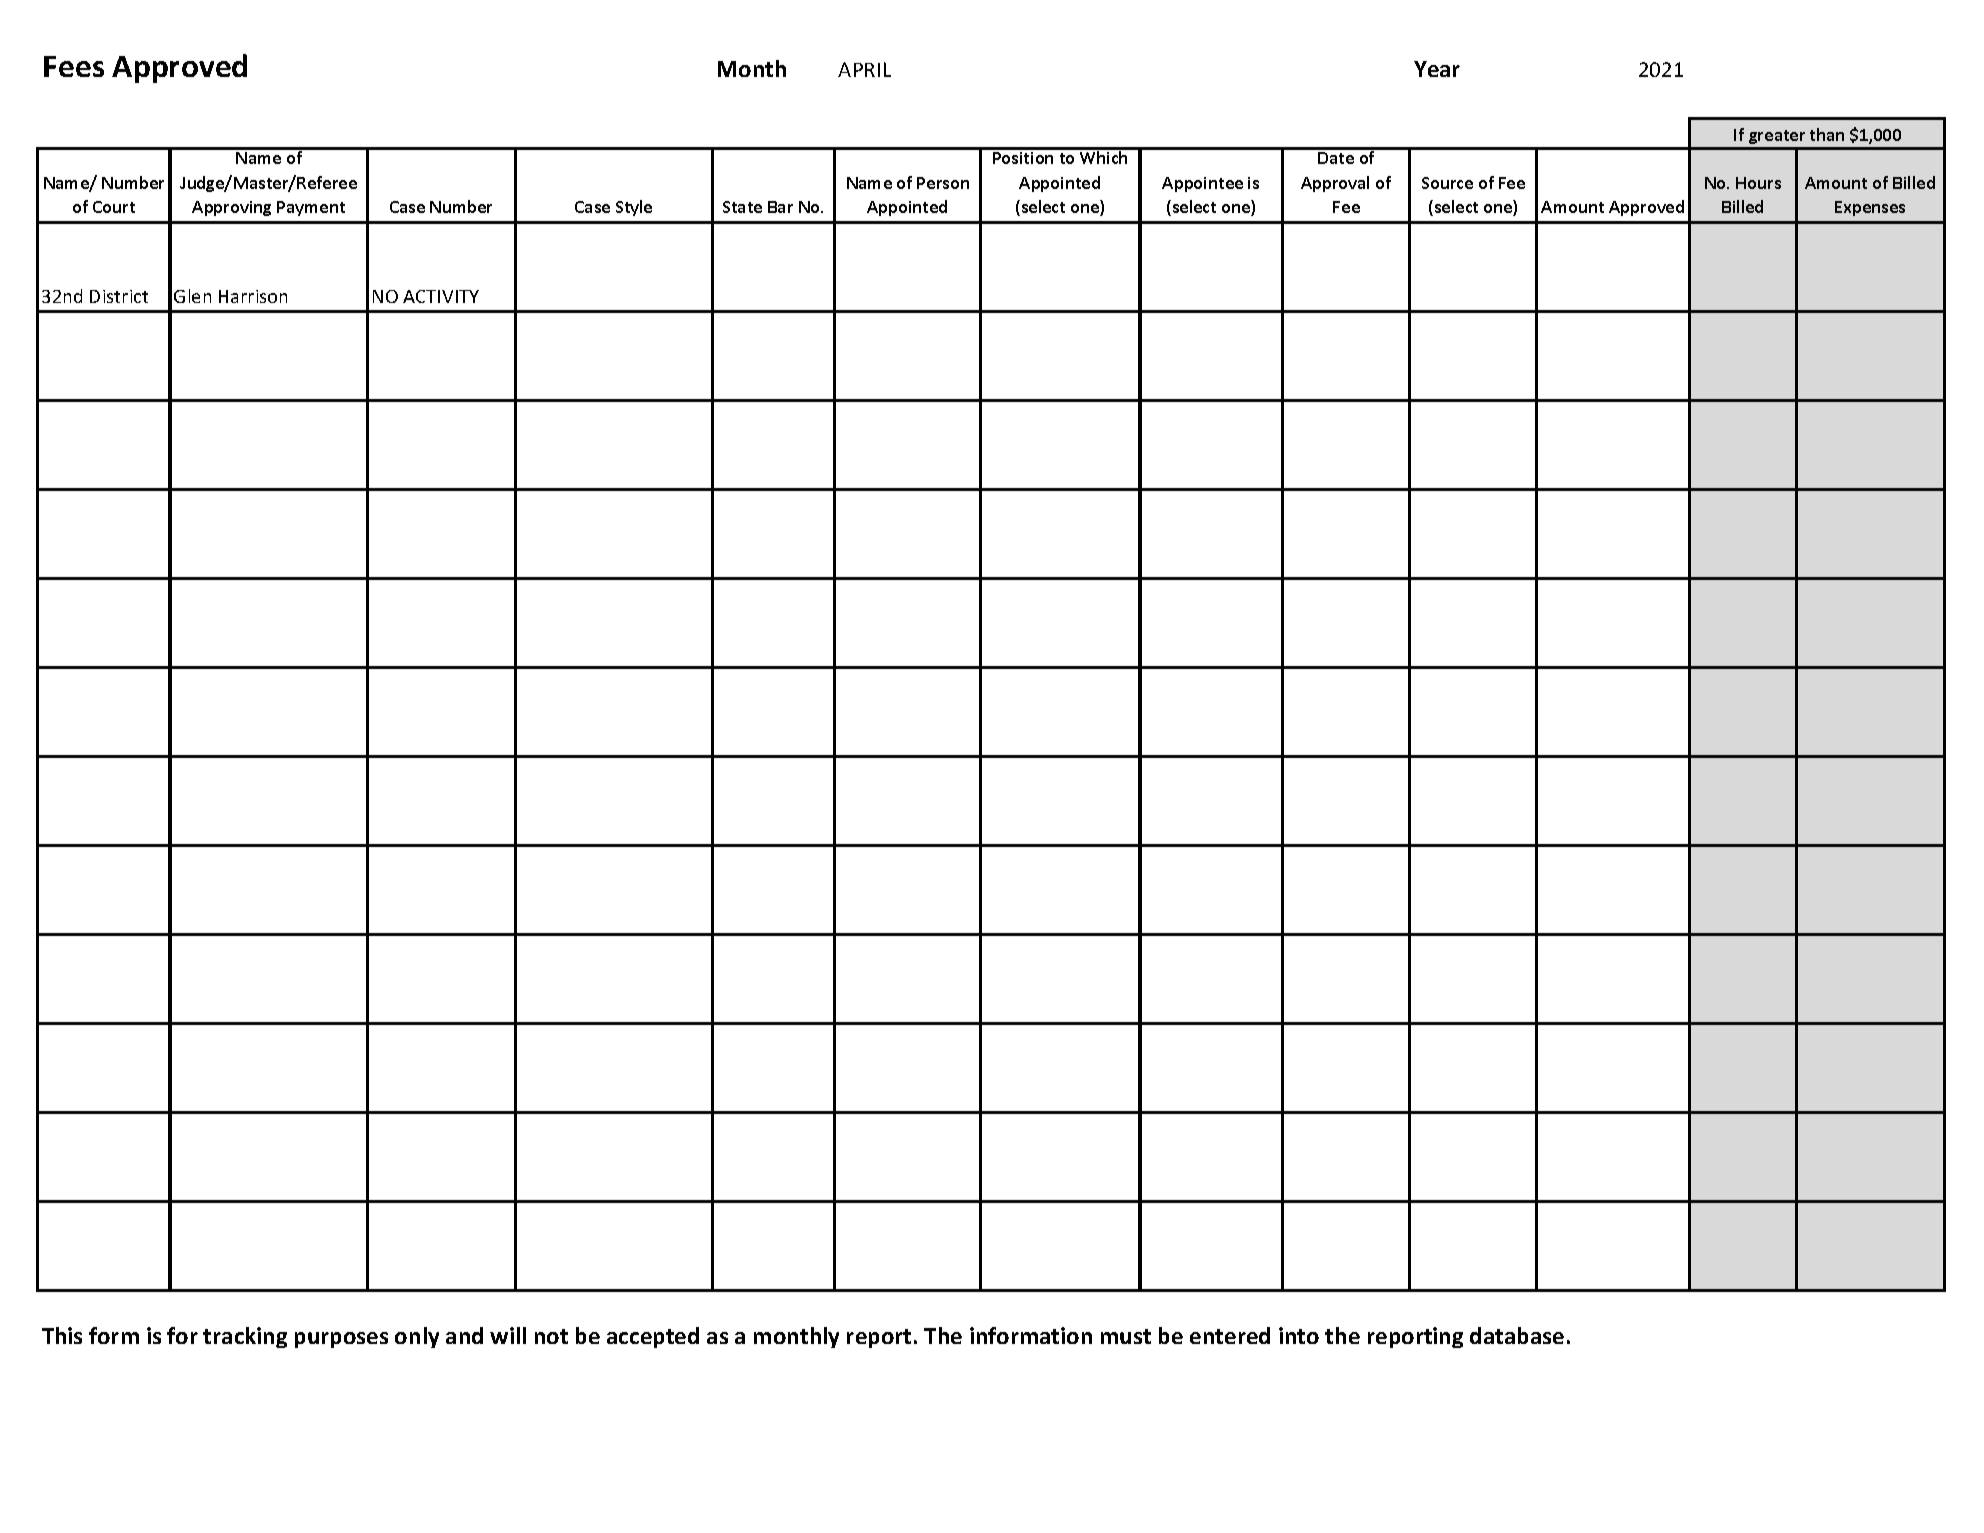  I want to click on Expenses, so click(1870, 208).
